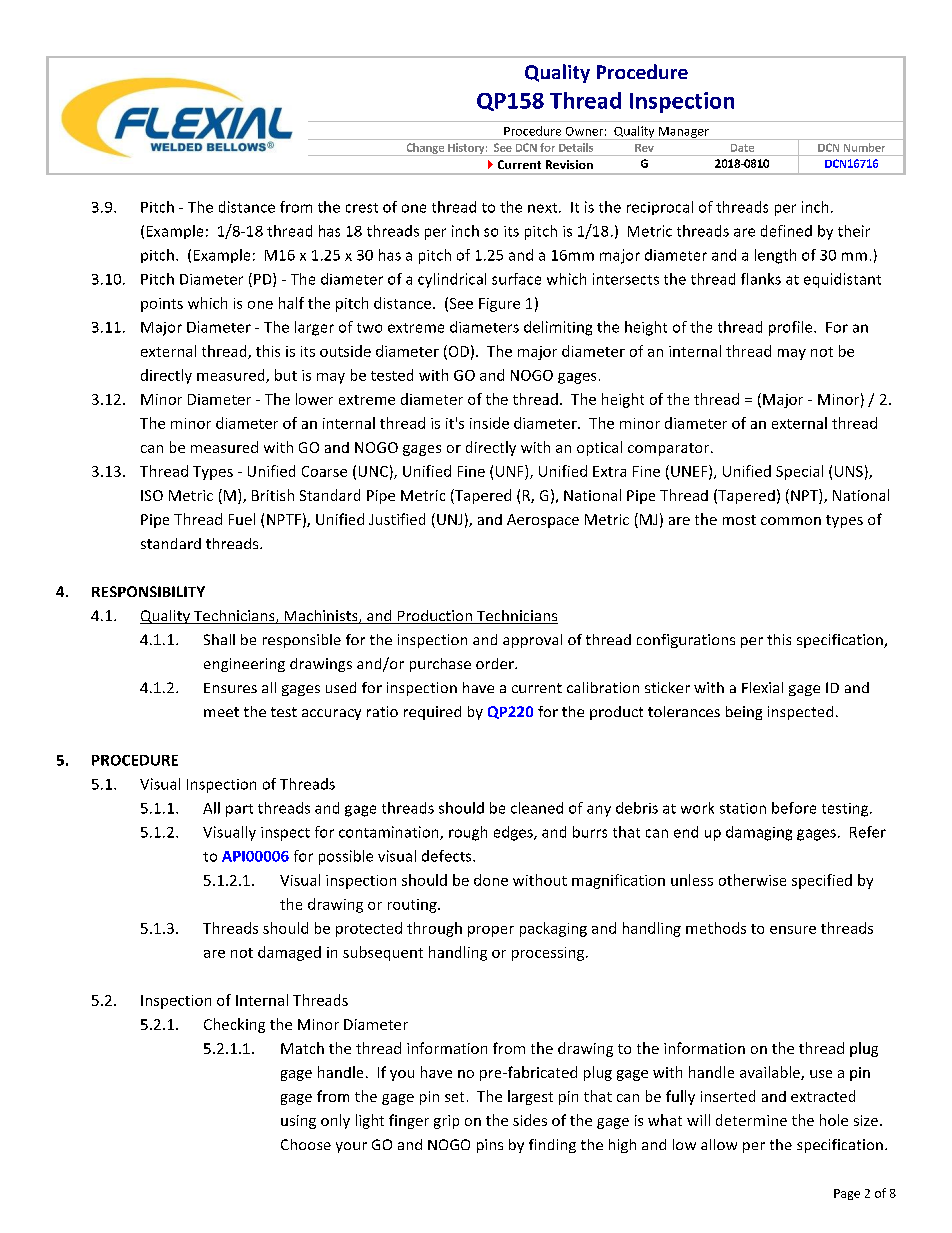  I want to click on pins, so click(490, 1146).
